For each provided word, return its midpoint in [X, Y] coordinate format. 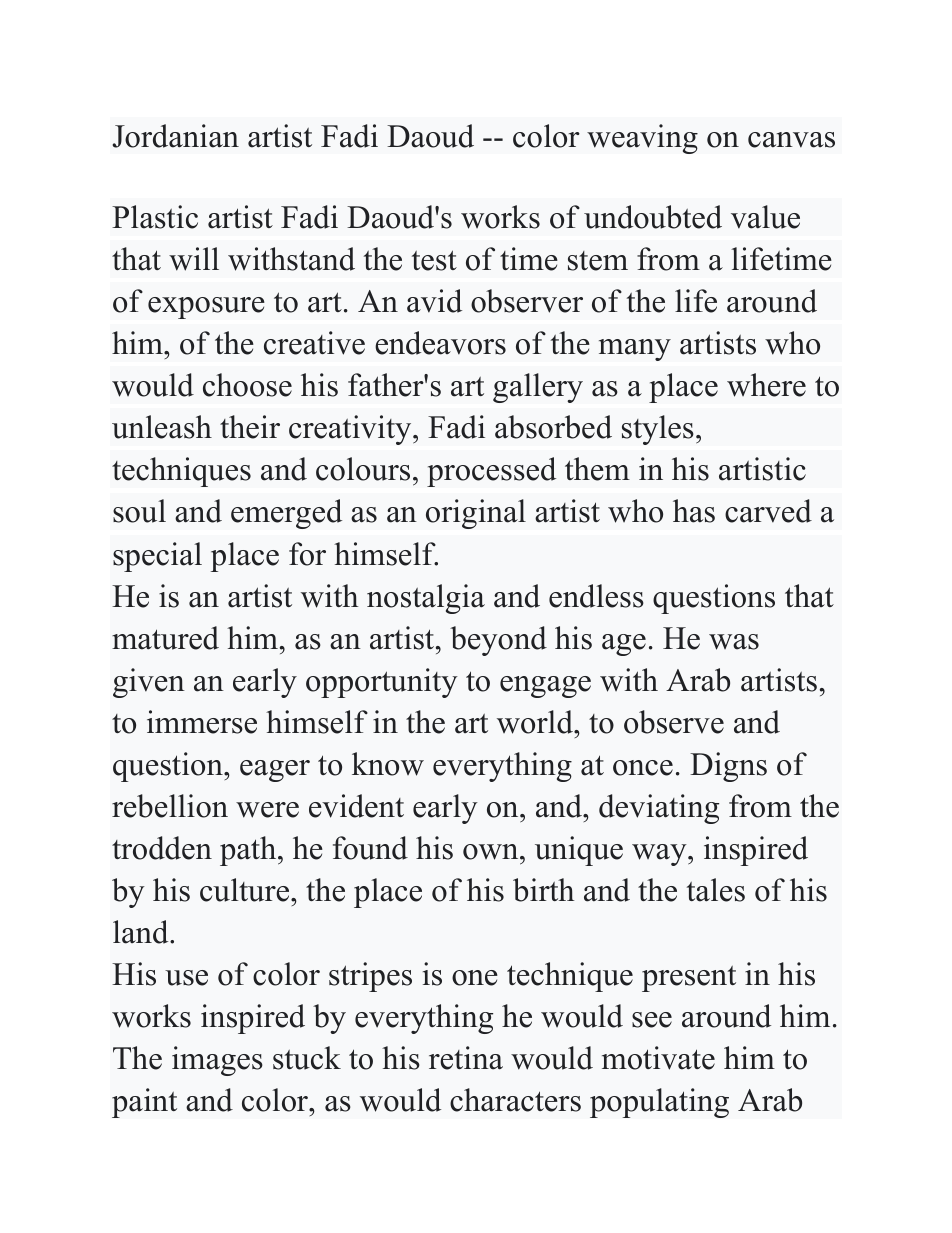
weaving [642, 139]
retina [466, 1058]
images [217, 1061]
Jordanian [176, 136]
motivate [658, 1058]
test [434, 260]
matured [165, 638]
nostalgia [426, 599]
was [734, 642]
